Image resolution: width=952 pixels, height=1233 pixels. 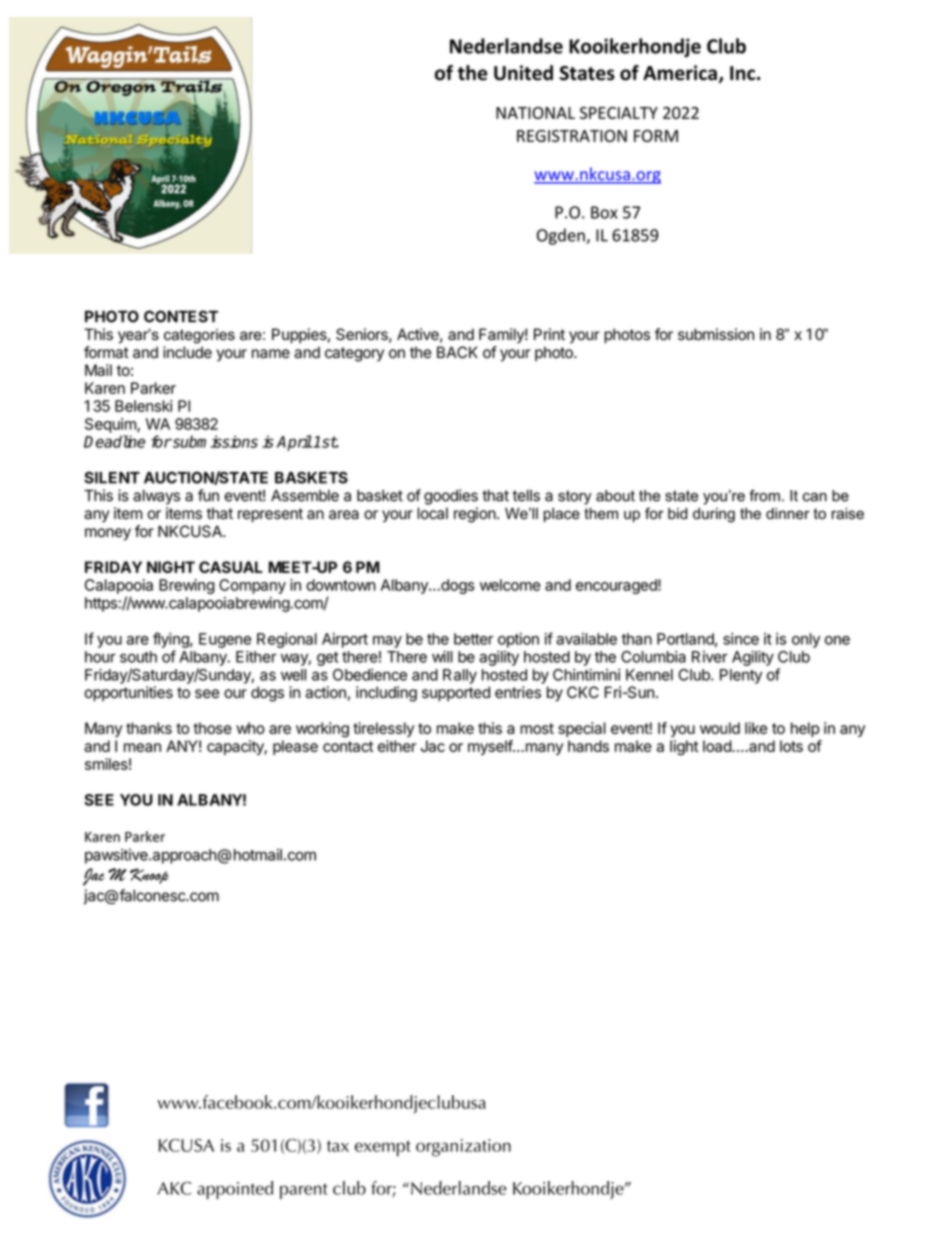 What do you see at coordinates (451, 497) in the screenshot?
I see `goodies` at bounding box center [451, 497].
